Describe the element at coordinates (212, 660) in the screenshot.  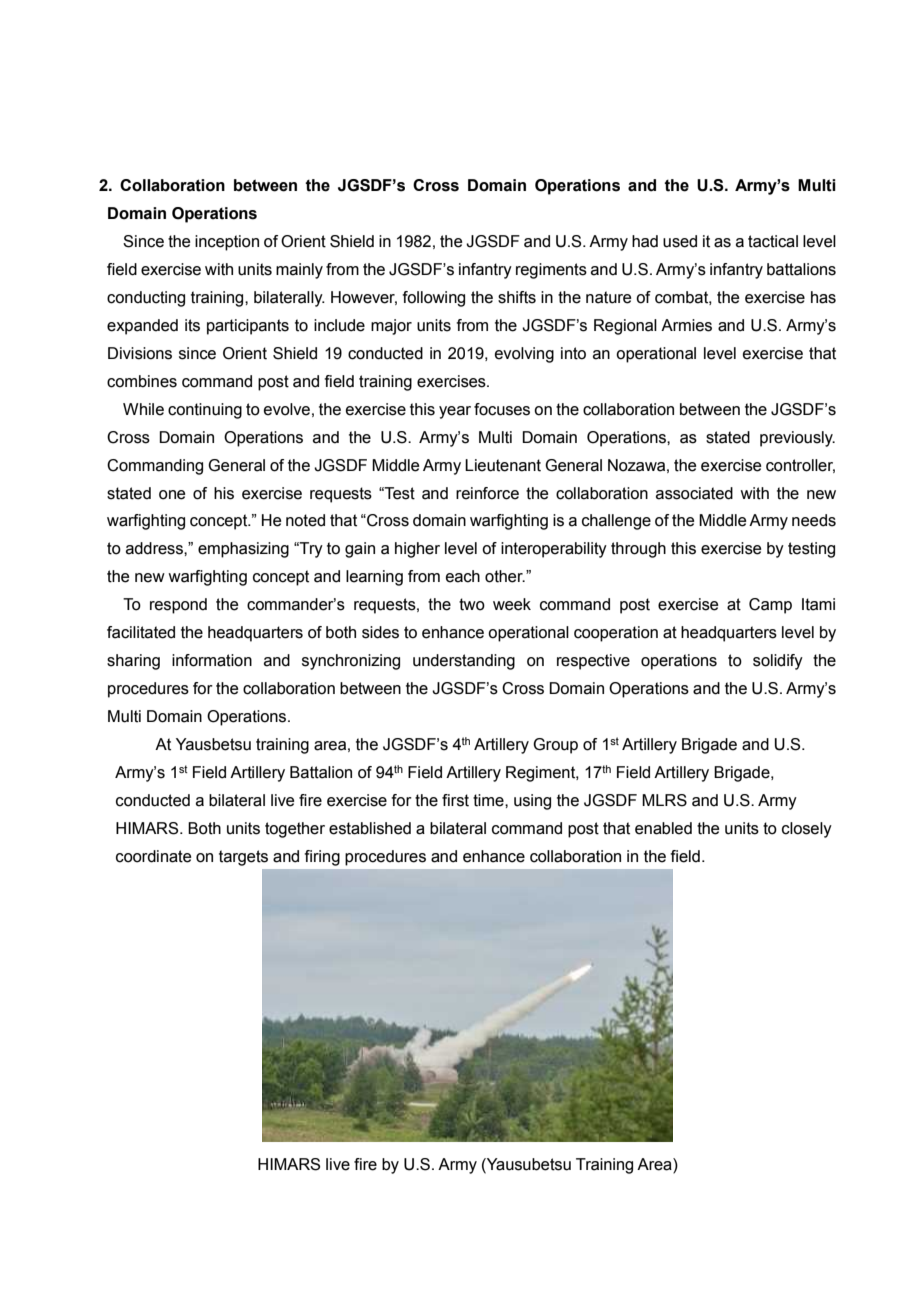
I see `information` at that location.
